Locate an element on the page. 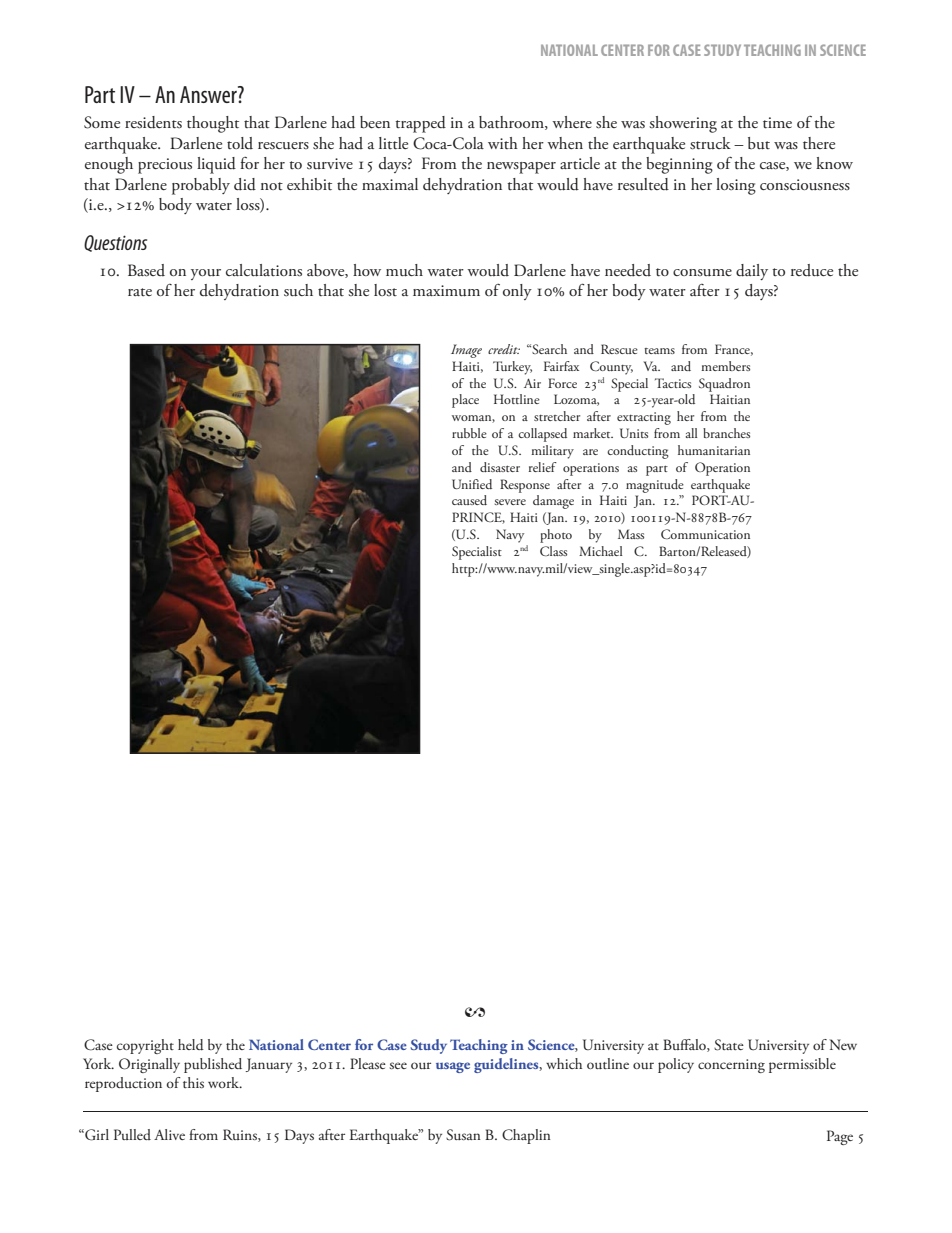  but is located at coordinates (759, 143).
